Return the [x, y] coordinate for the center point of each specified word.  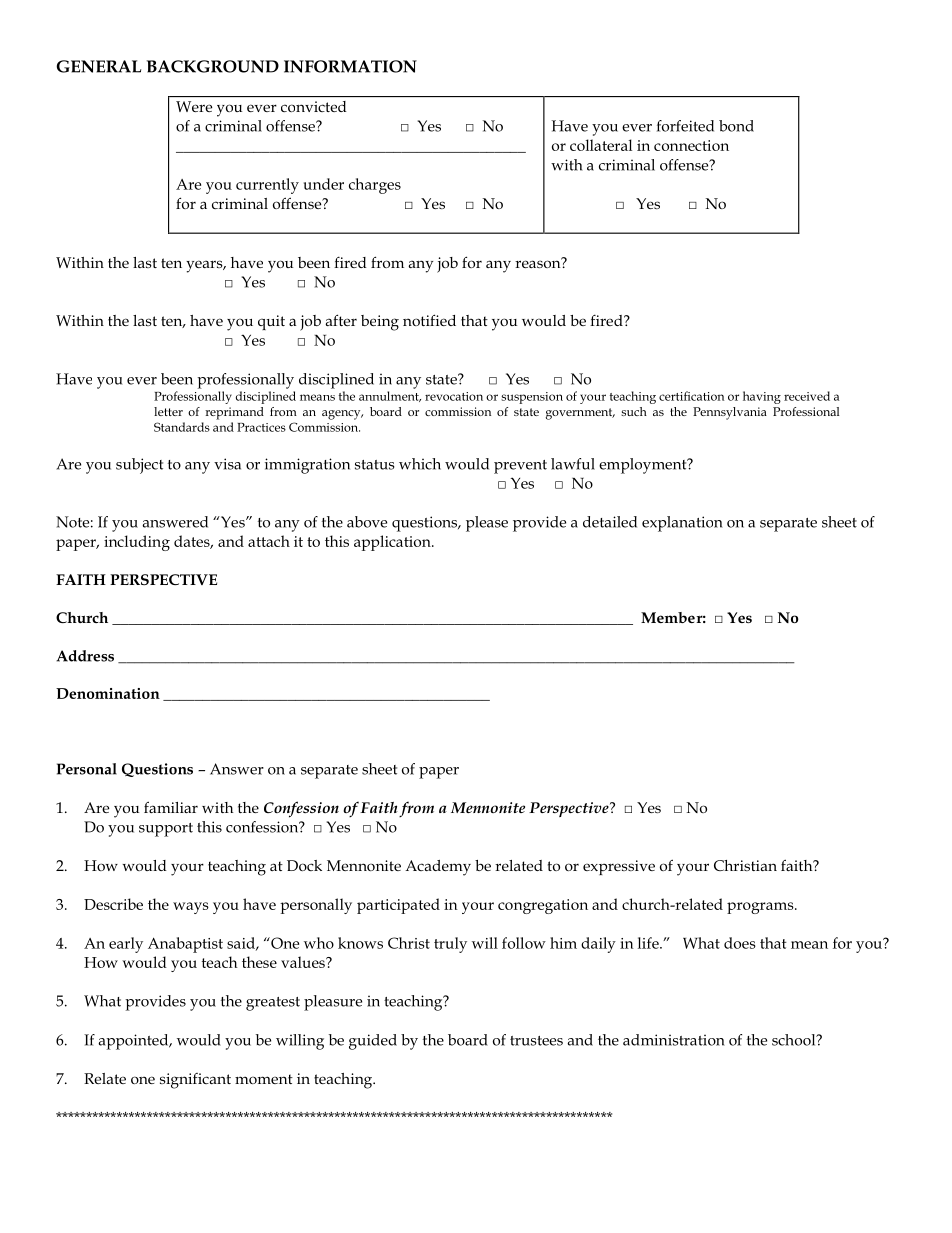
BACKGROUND [213, 66]
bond [736, 126]
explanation [682, 524]
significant [195, 1081]
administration [674, 1040]
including [137, 543]
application [393, 543]
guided [373, 1042]
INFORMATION [350, 66]
